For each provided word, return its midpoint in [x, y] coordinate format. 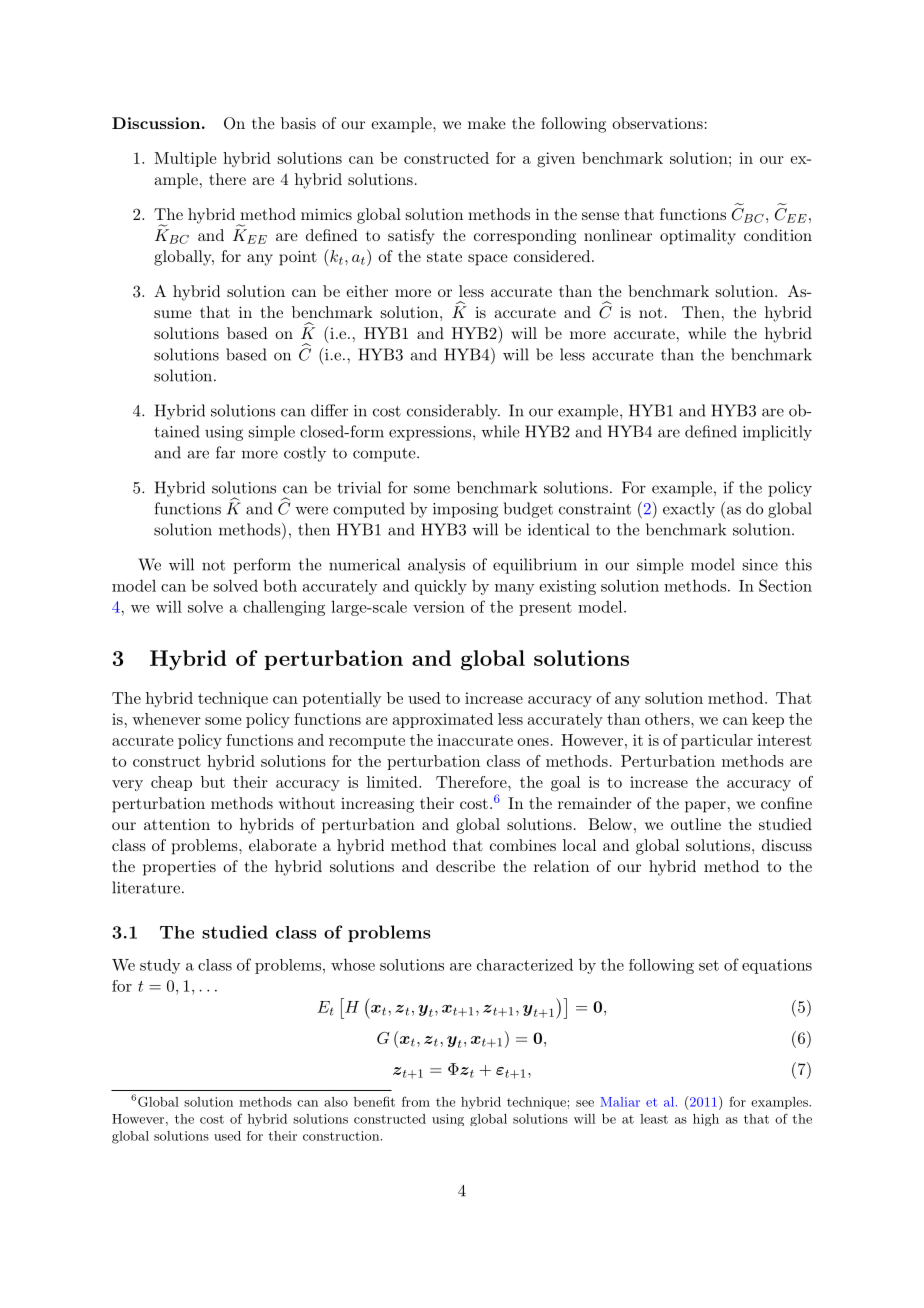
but [213, 782]
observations [657, 123]
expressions [430, 433]
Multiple [185, 159]
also [336, 1102]
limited [393, 782]
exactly [689, 510]
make [487, 123]
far [225, 452]
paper [705, 807]
